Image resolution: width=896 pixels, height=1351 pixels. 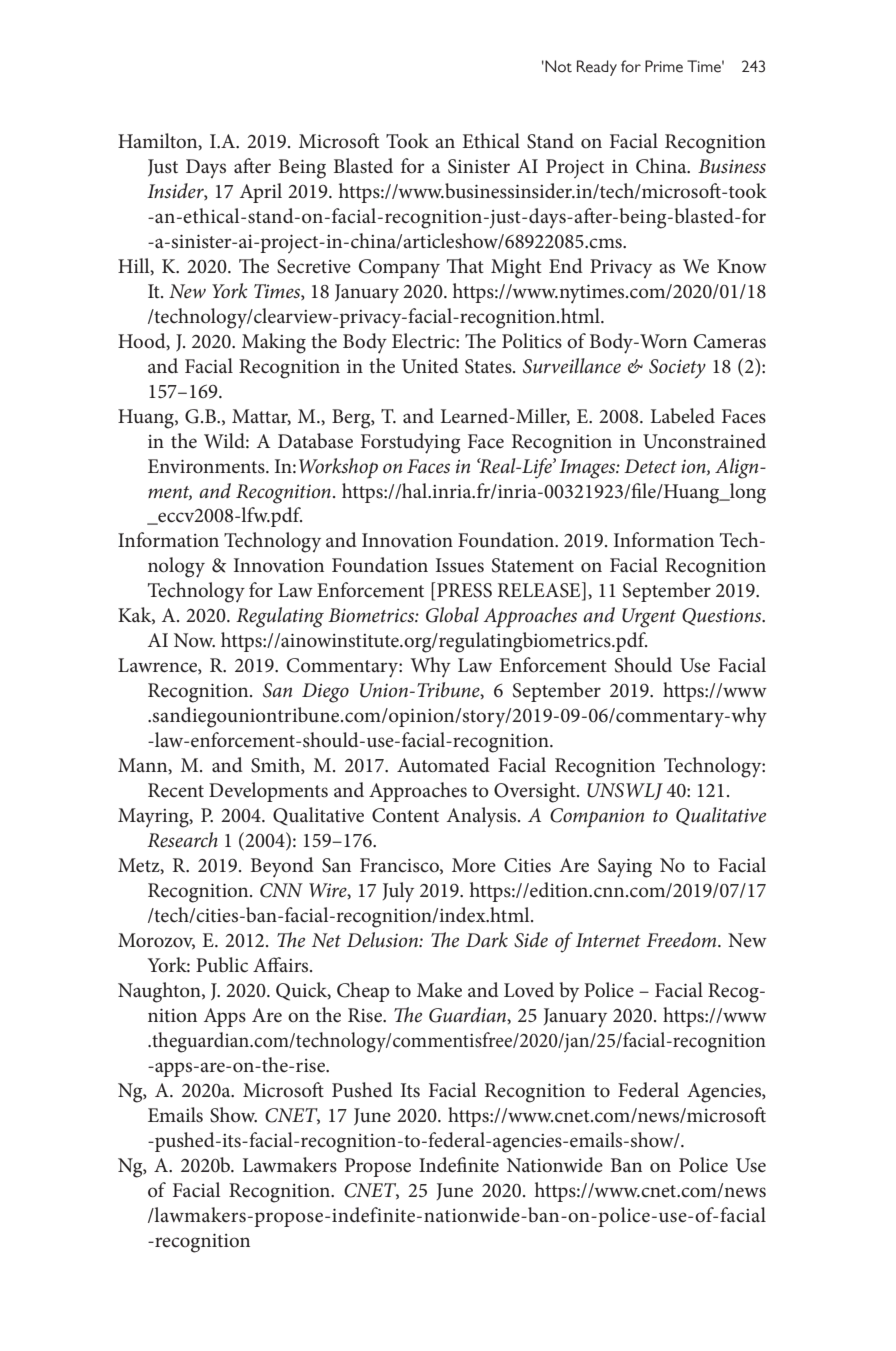 What do you see at coordinates (430, 366) in the screenshot?
I see `United` at bounding box center [430, 366].
